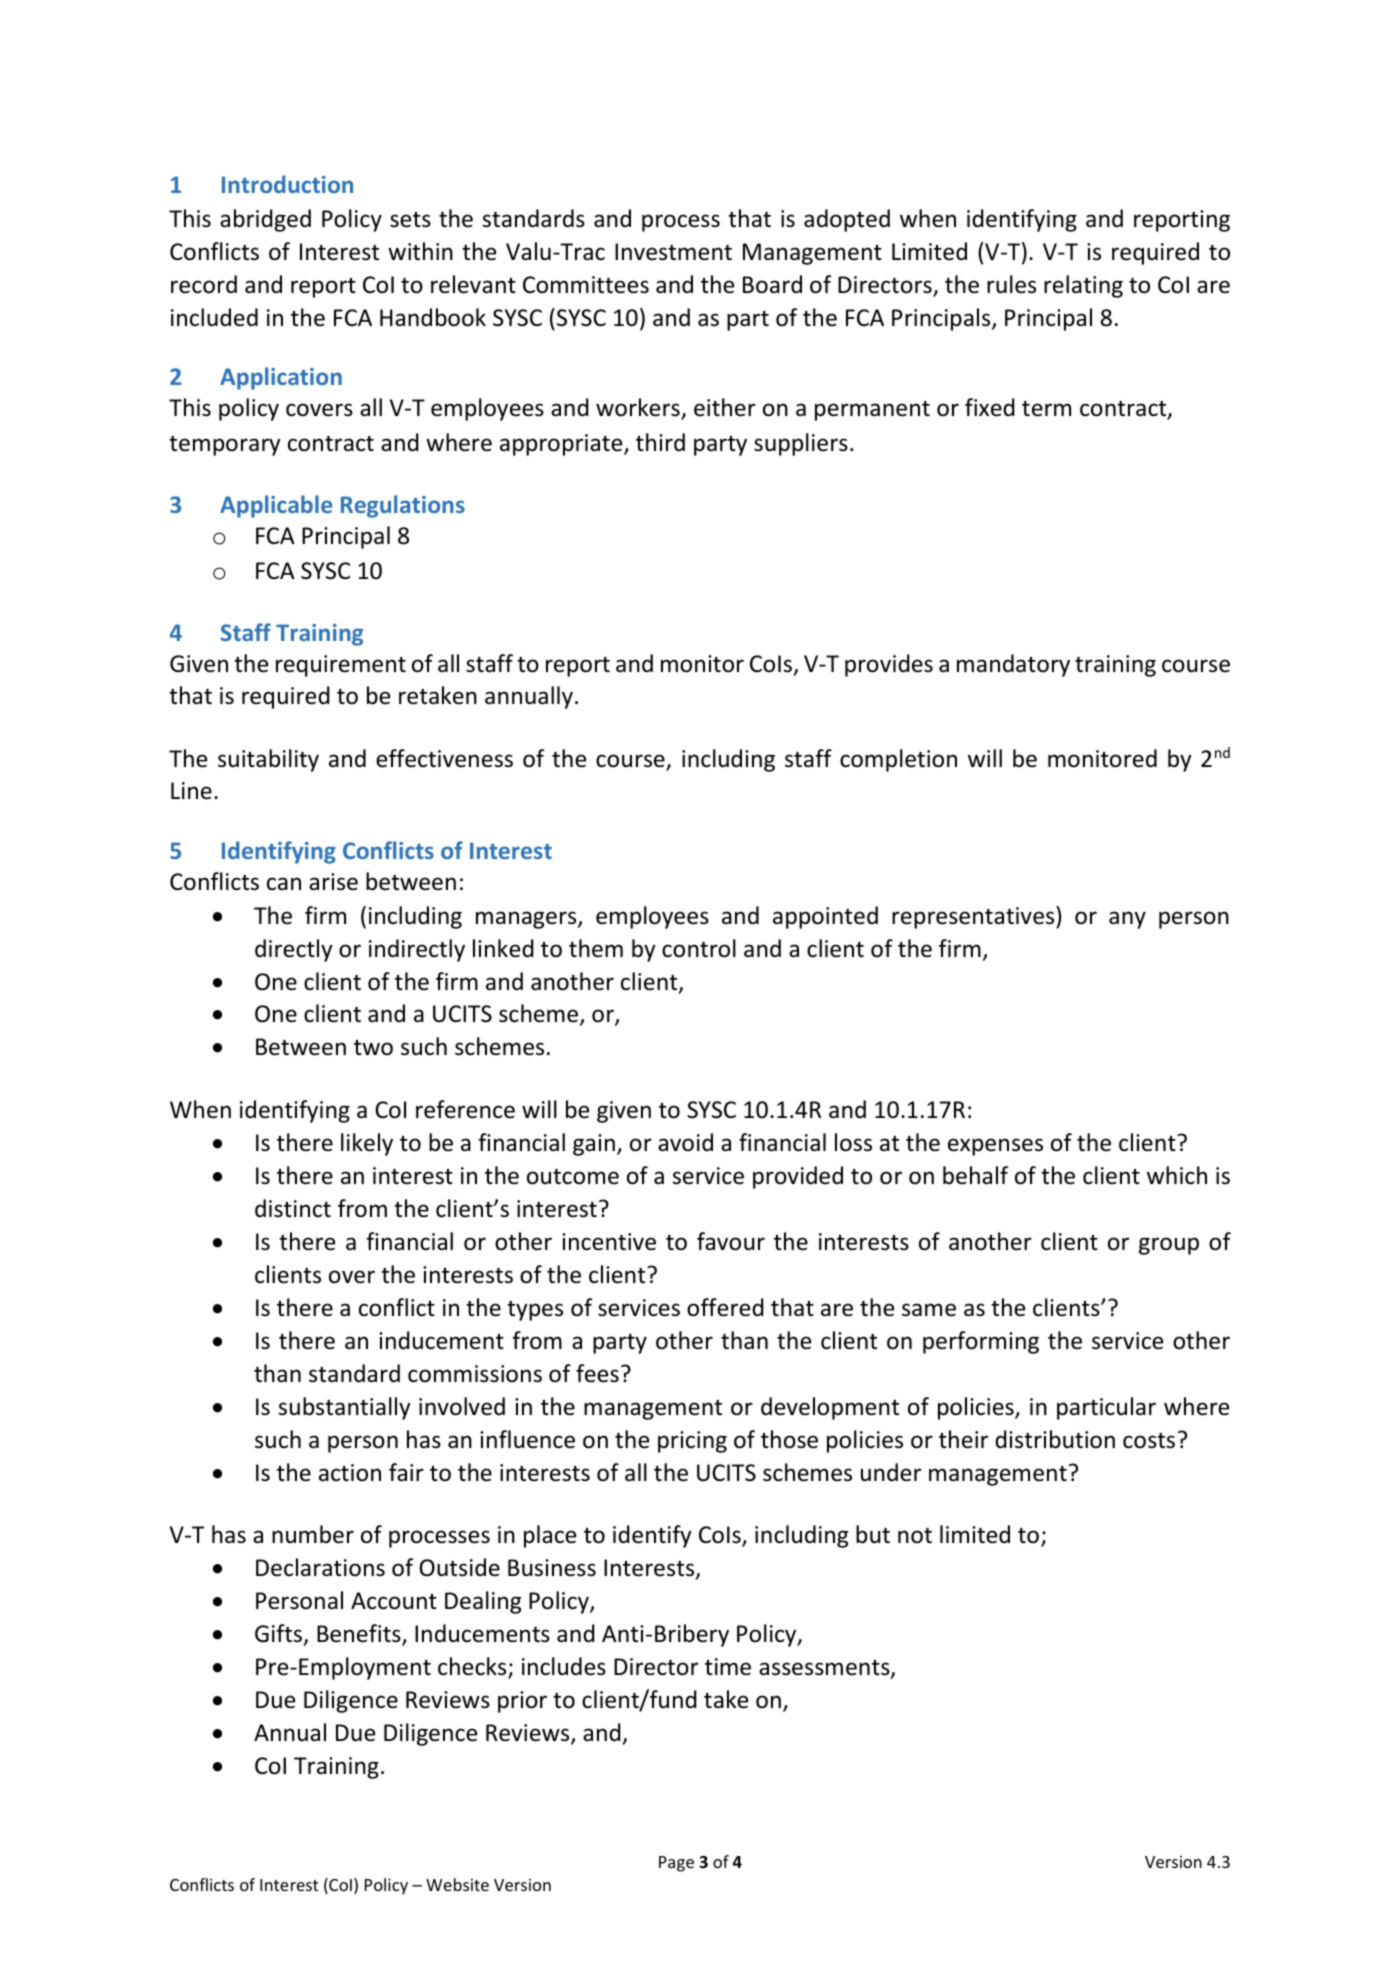  What do you see at coordinates (373, 1048) in the document?
I see `two` at bounding box center [373, 1048].
